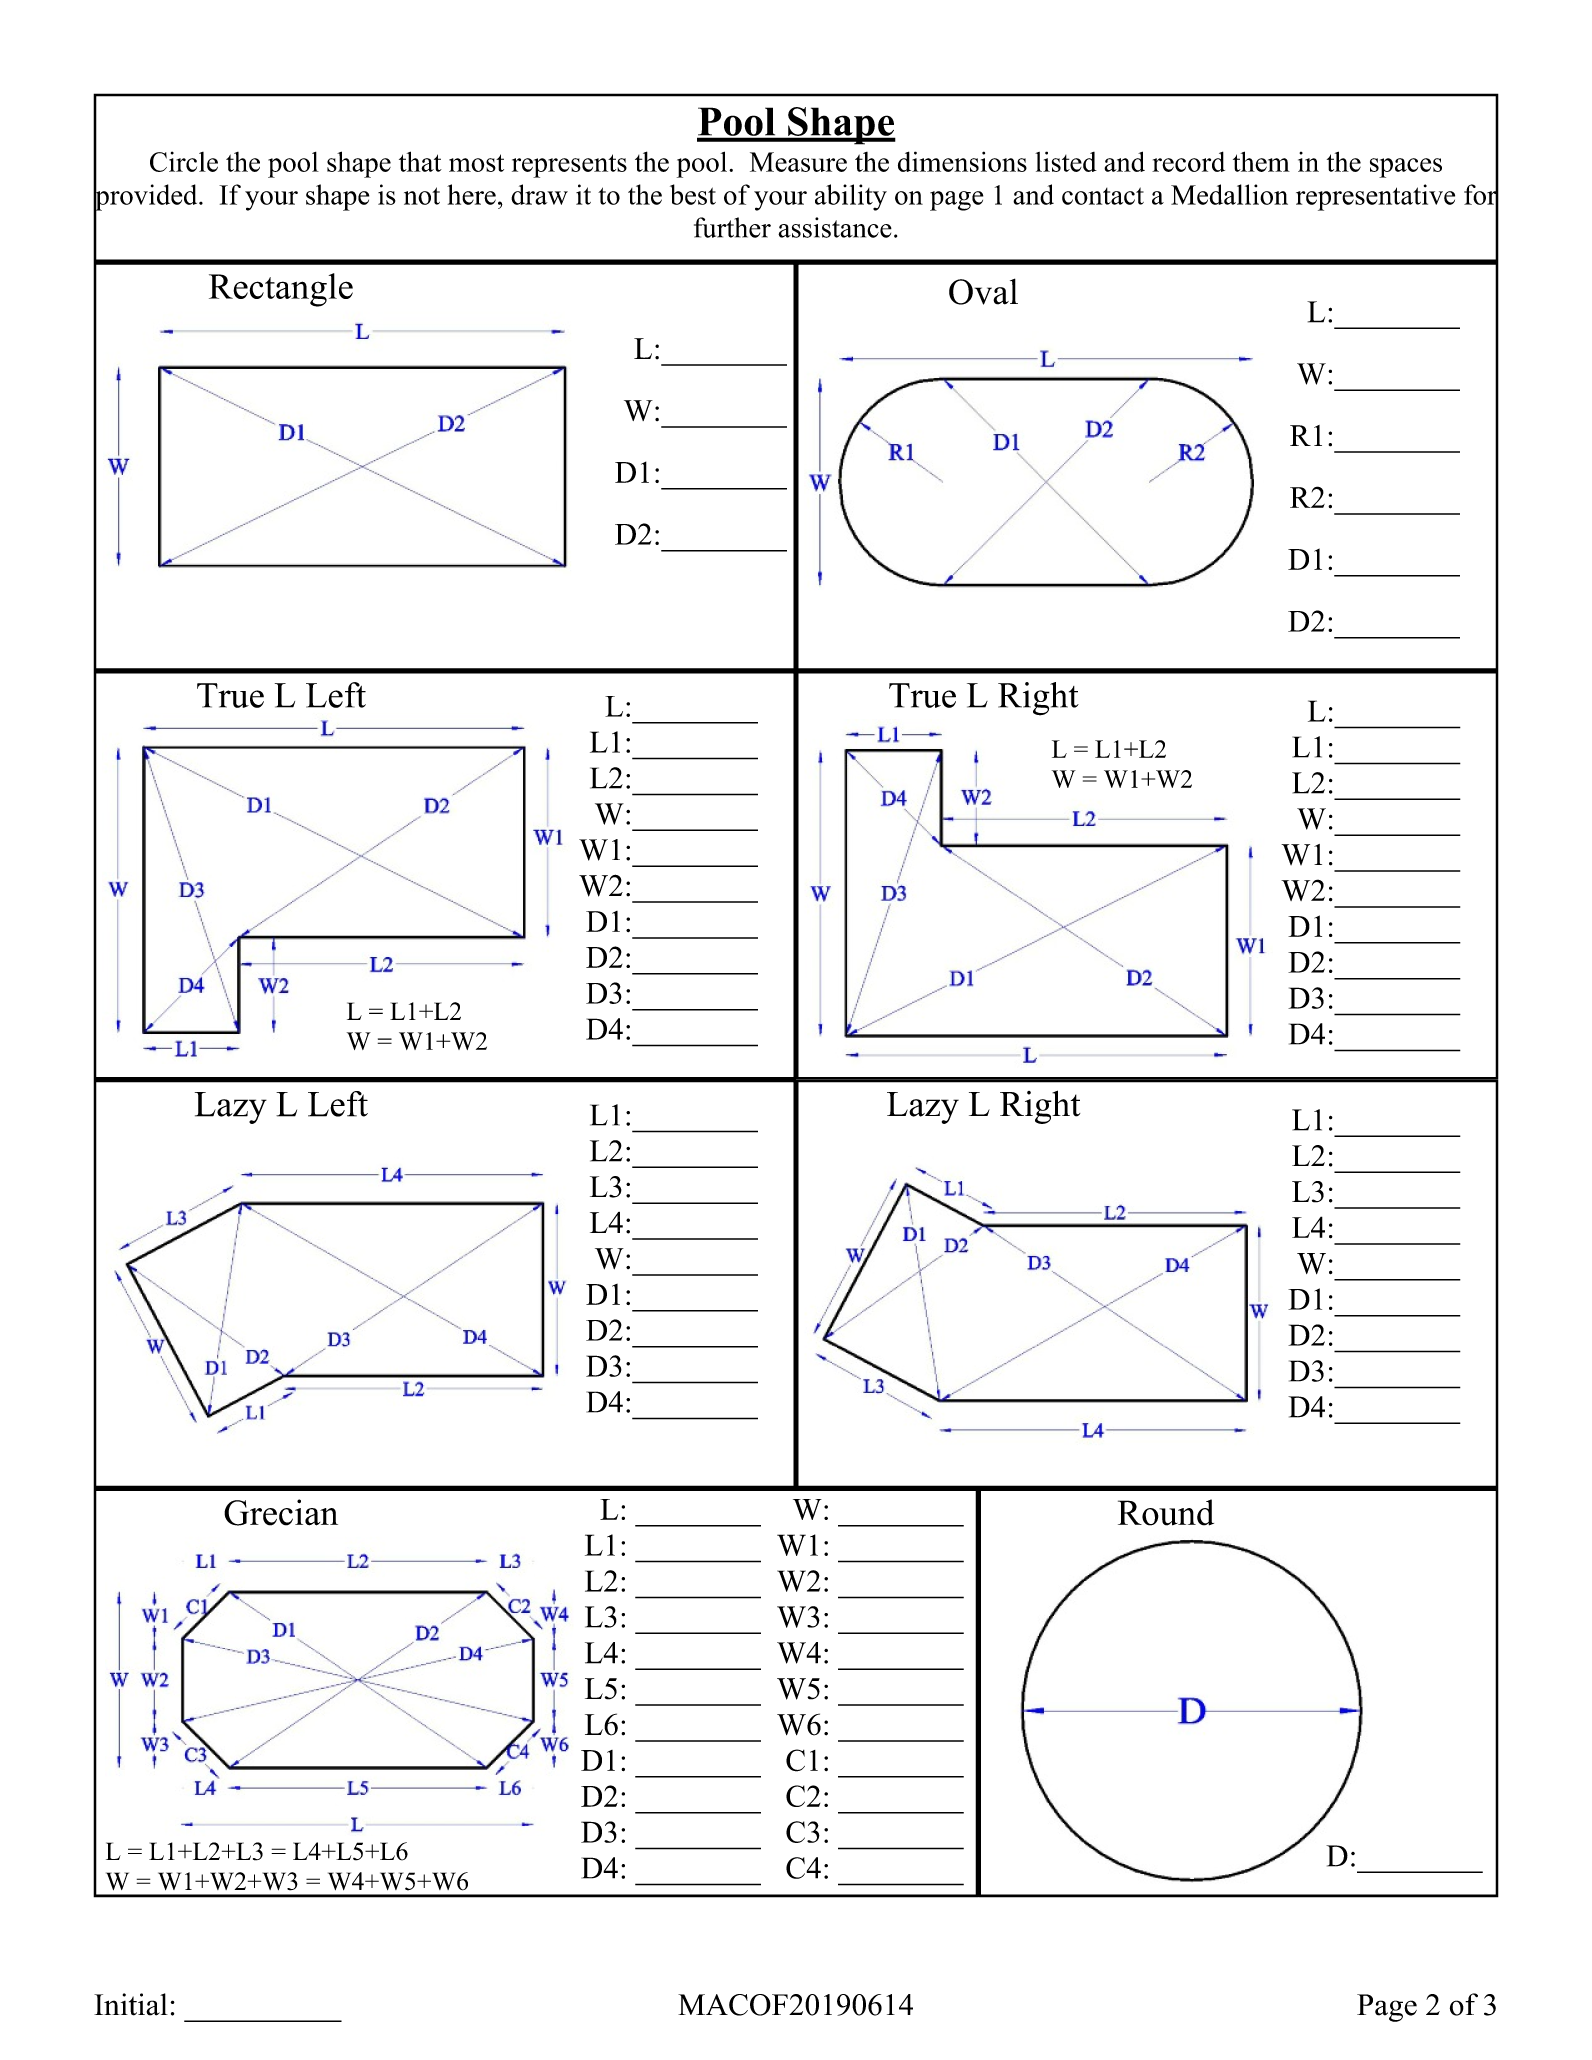 This image has height=2060, width=1592. I want to click on Round, so click(1166, 1512).
